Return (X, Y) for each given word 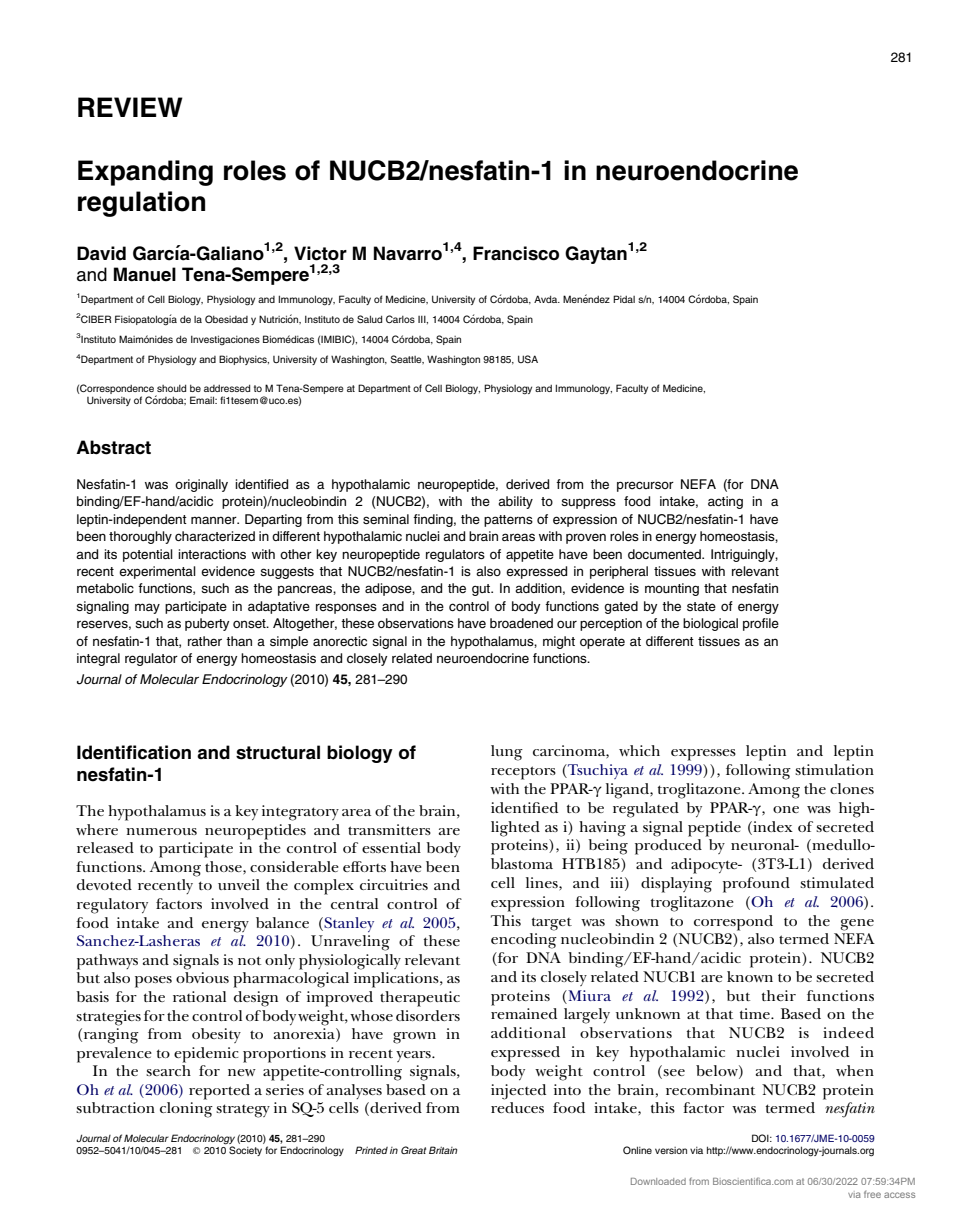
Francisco (516, 253)
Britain (443, 1150)
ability (515, 502)
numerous (161, 831)
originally (201, 485)
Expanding (145, 173)
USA (528, 359)
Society (245, 1151)
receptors (523, 773)
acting (725, 502)
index (772, 826)
